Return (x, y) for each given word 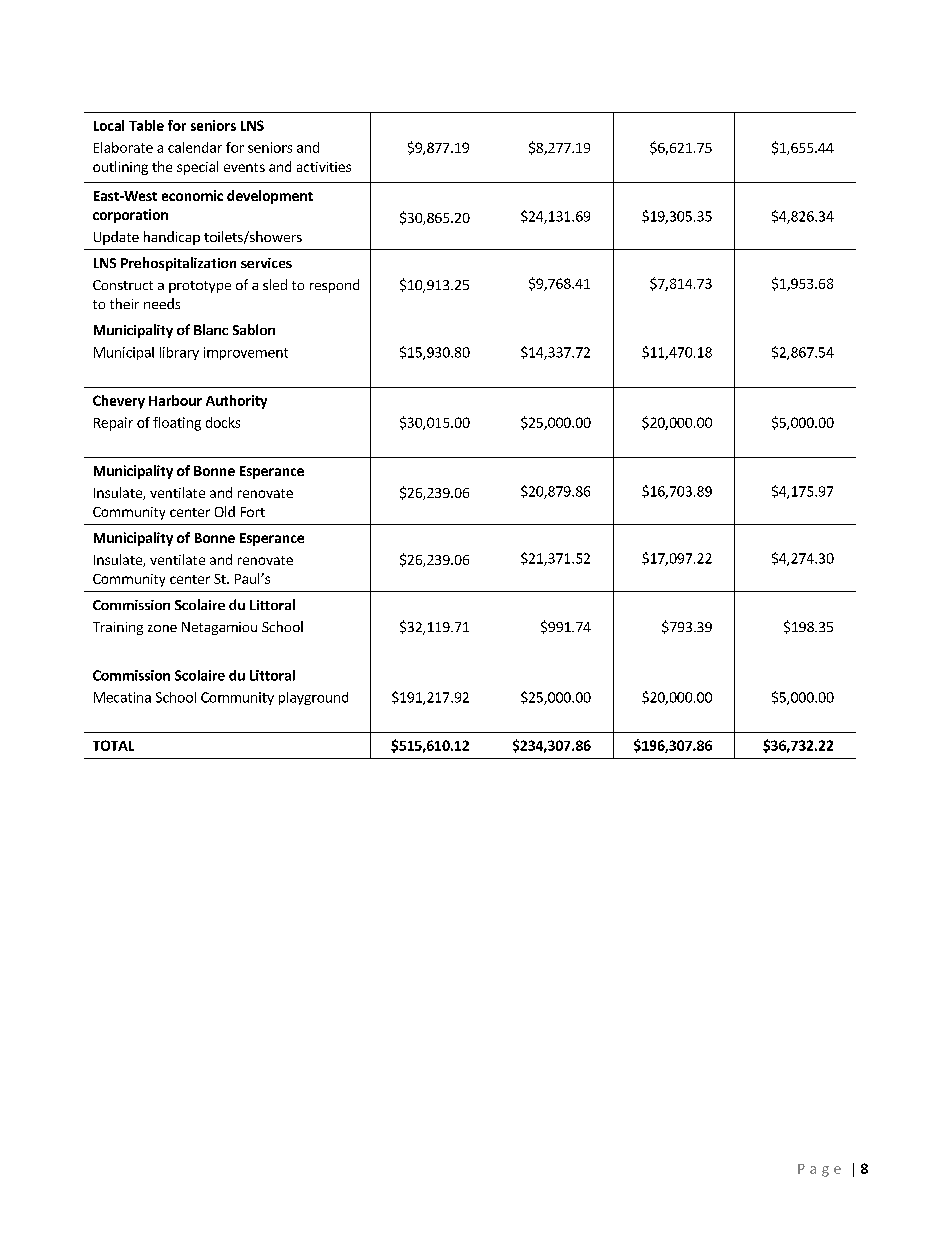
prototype (200, 287)
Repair (113, 424)
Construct (123, 285)
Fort (253, 512)
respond (334, 286)
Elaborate (123, 147)
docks (223, 422)
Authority (236, 402)
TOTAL (113, 745)
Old (225, 511)
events (244, 167)
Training (118, 628)
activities (324, 167)
